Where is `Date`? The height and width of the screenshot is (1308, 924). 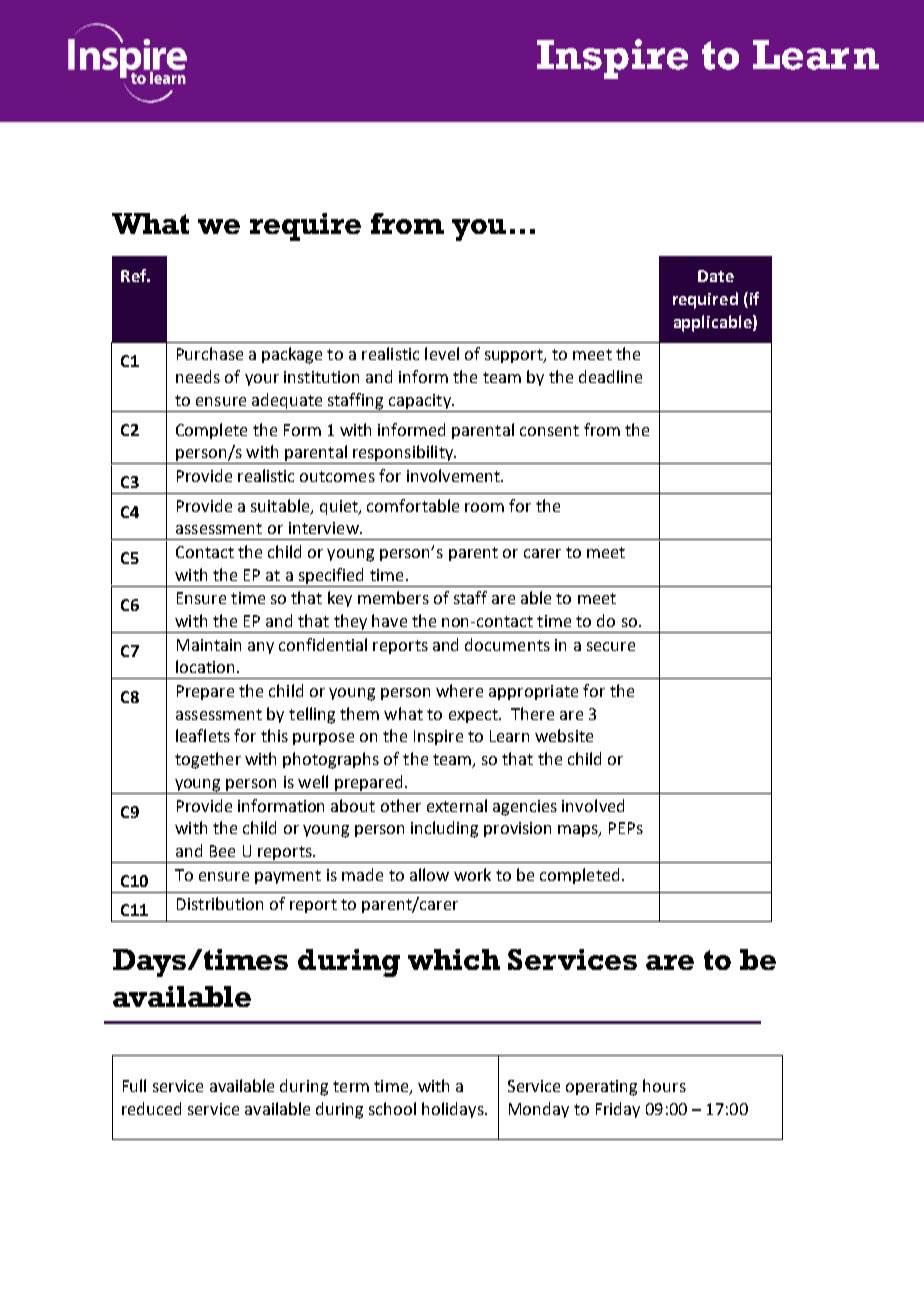 Date is located at coordinates (716, 276).
